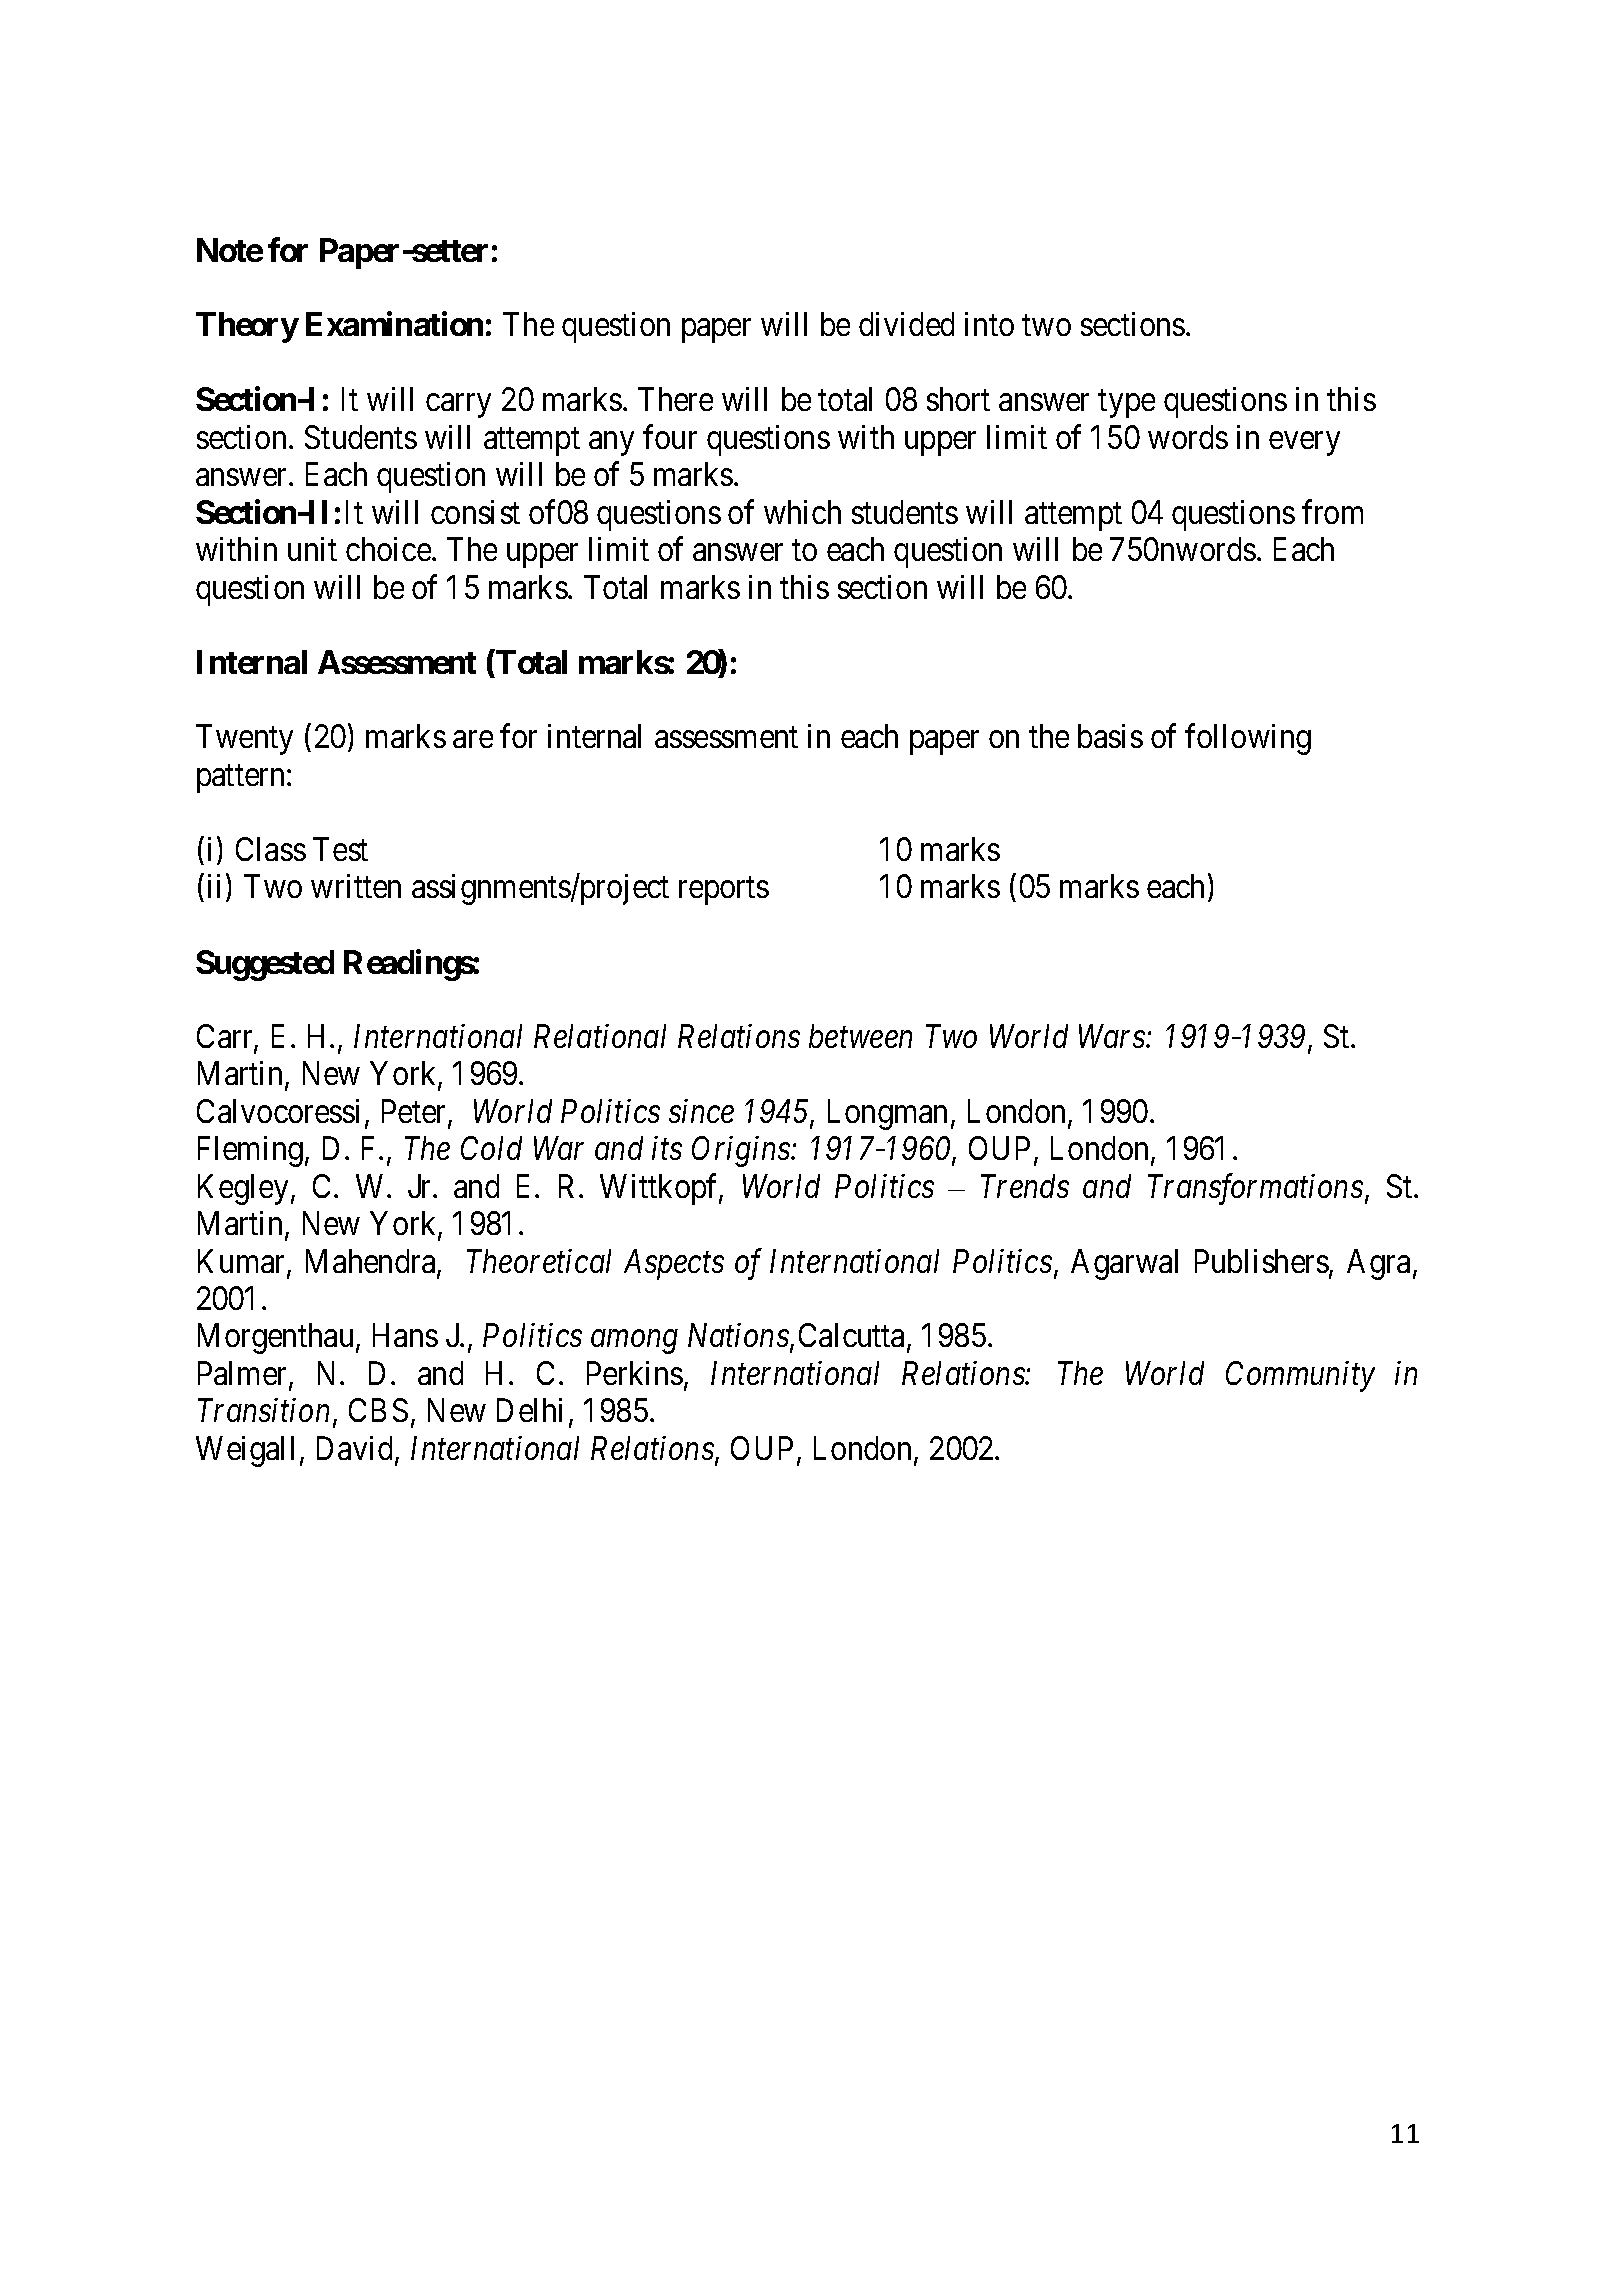  What do you see at coordinates (906, 324) in the document?
I see `divided` at bounding box center [906, 324].
